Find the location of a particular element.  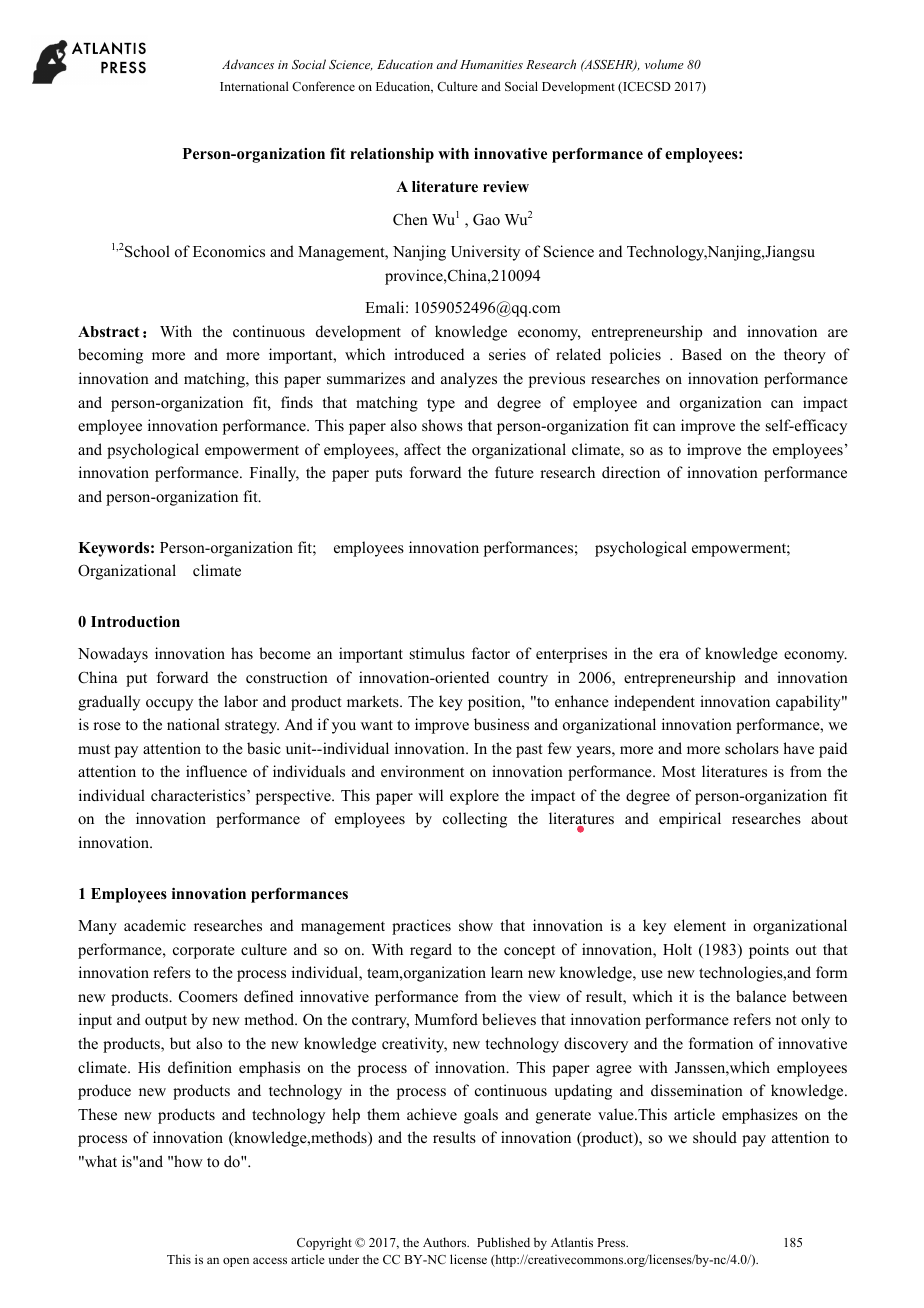

Advances is located at coordinates (248, 64).
